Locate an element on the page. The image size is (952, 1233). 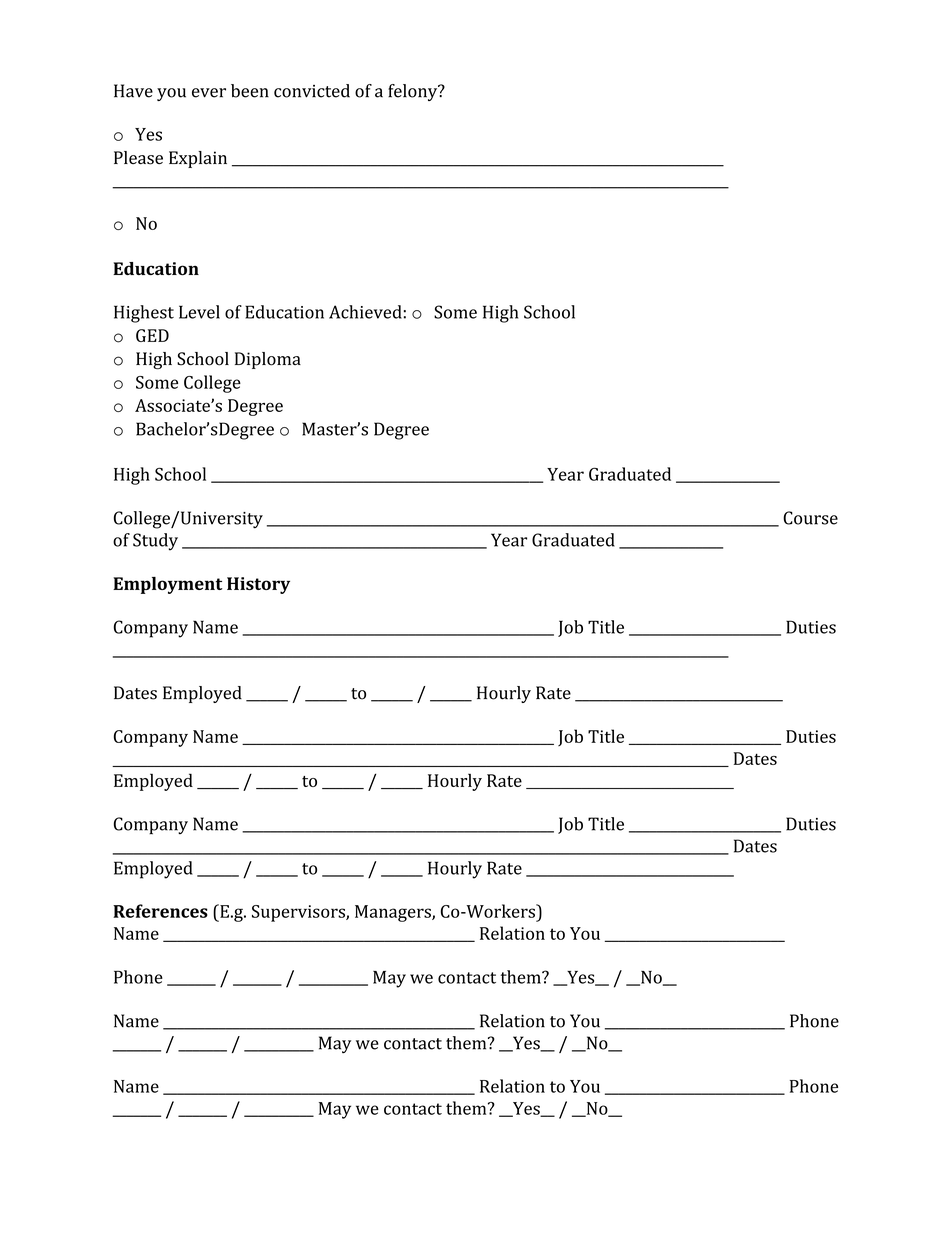
Managers is located at coordinates (394, 913).
